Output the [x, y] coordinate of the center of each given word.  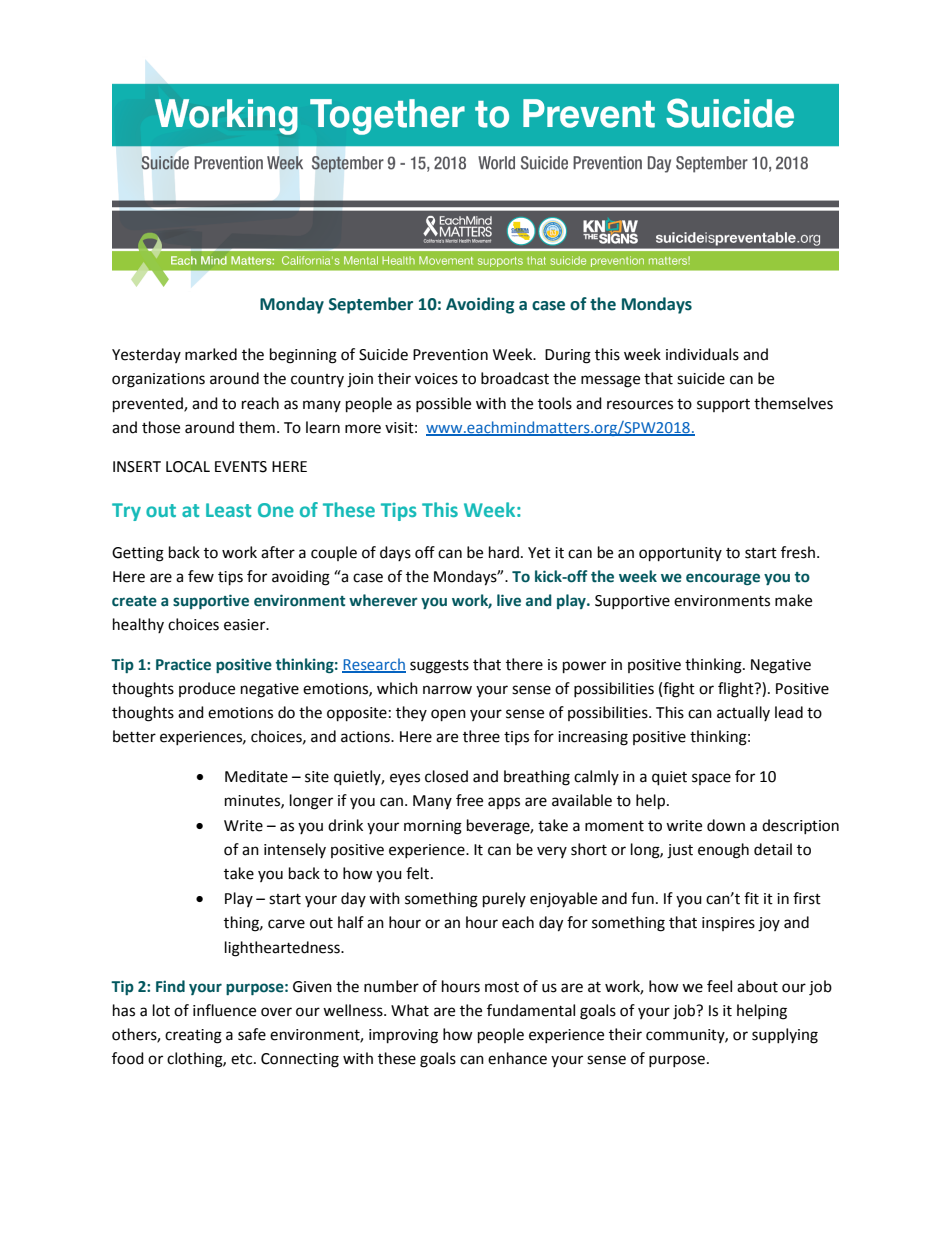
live [509, 600]
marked [211, 354]
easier [246, 625]
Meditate [256, 776]
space [711, 779]
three [481, 736]
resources [640, 405]
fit [751, 898]
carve [286, 924]
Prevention [450, 355]
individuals [702, 354]
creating [193, 1036]
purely [504, 900]
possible [443, 404]
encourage [723, 579]
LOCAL [188, 467]
